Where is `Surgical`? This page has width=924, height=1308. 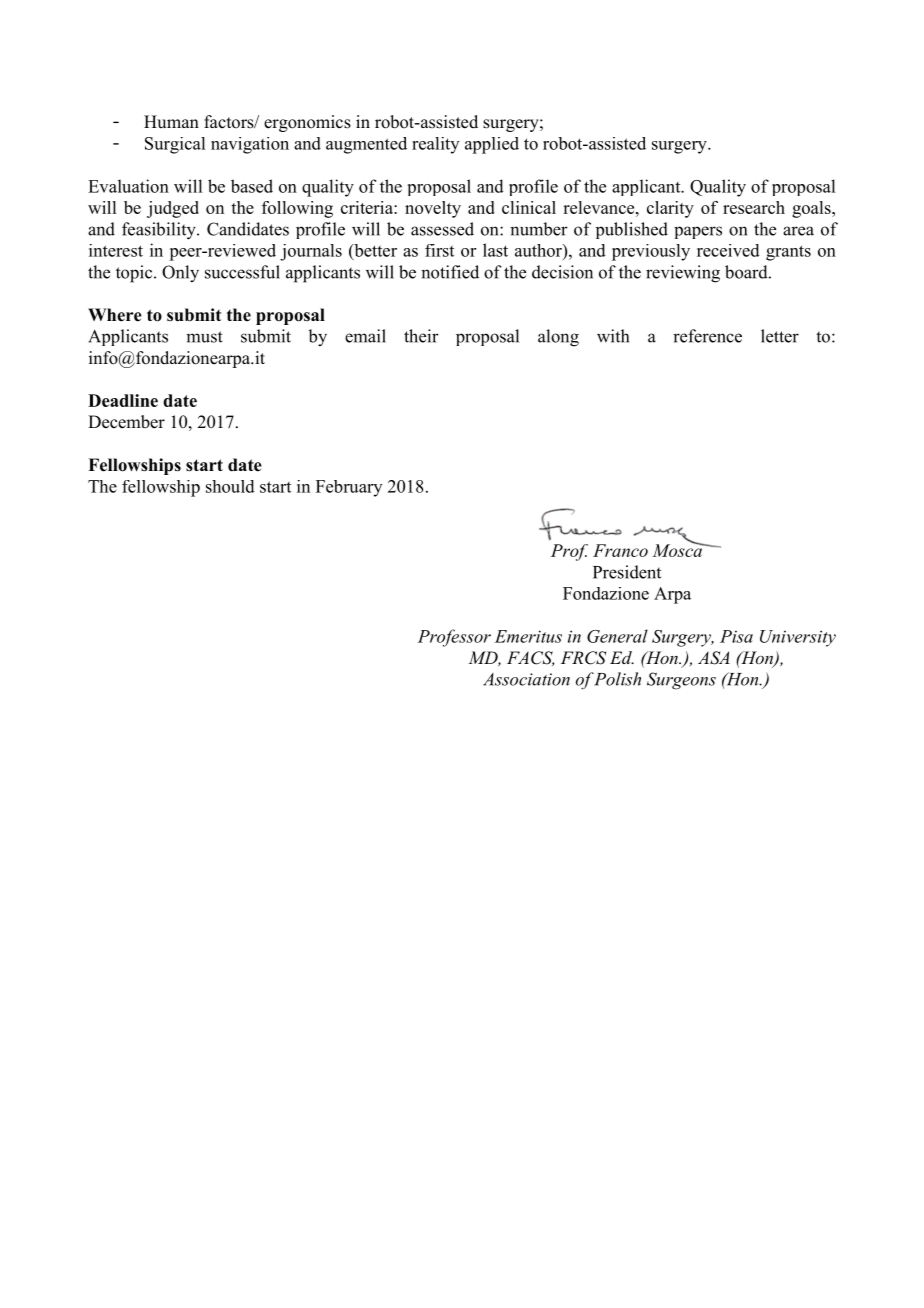 Surgical is located at coordinates (175, 145).
